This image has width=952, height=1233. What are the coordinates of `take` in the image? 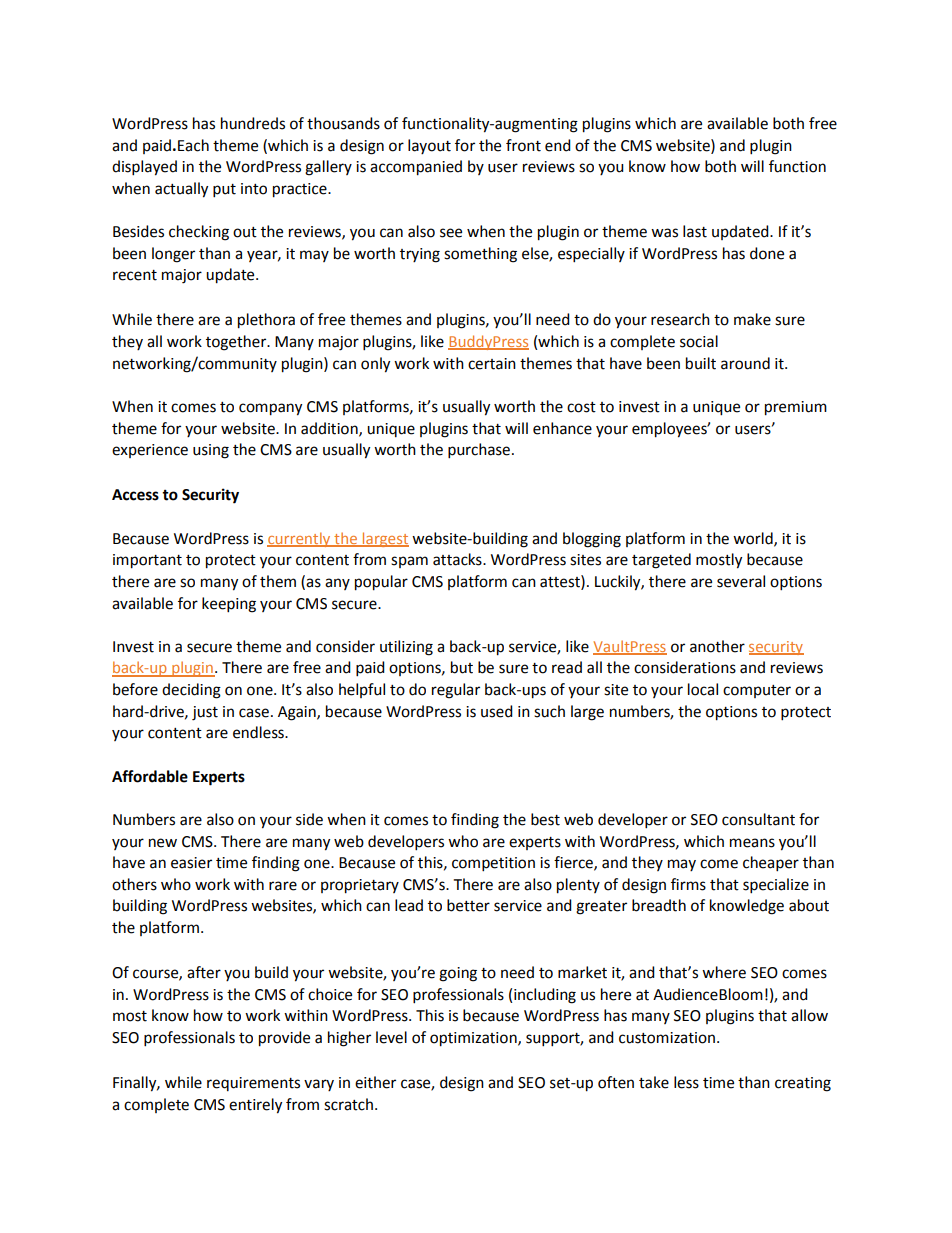 It's located at (654, 1082).
